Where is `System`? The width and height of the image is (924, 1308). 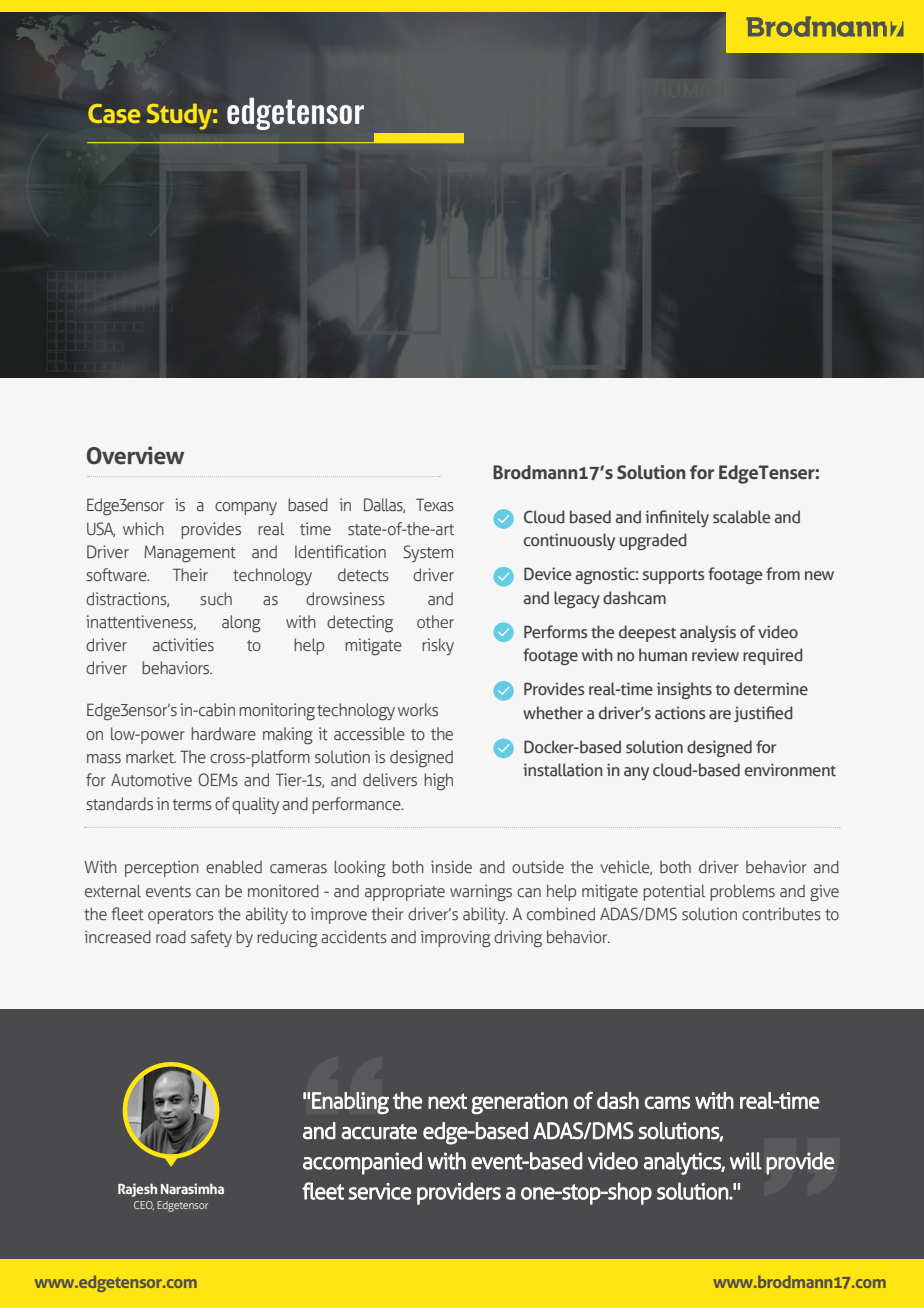
System is located at coordinates (428, 553).
